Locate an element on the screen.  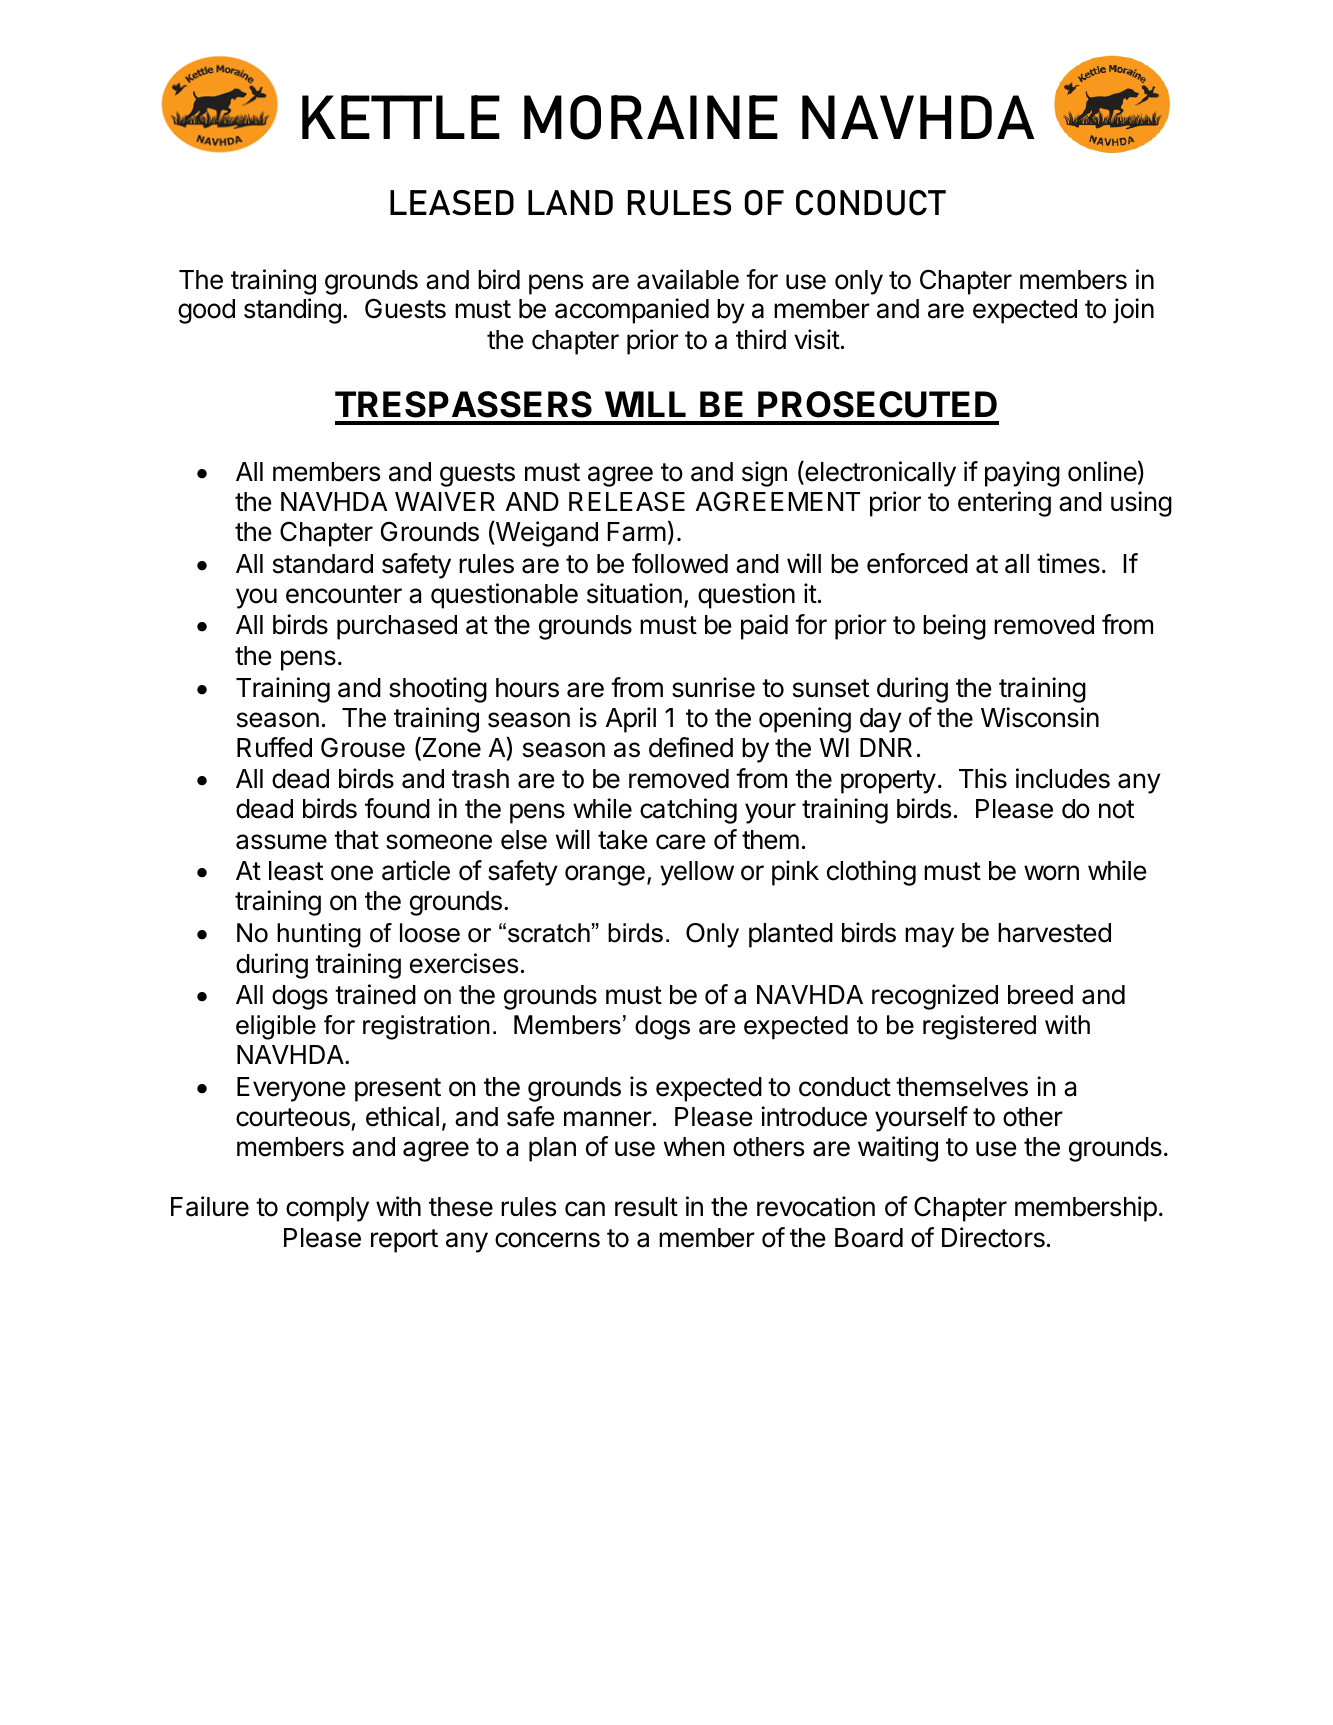
sunrise is located at coordinates (713, 687).
